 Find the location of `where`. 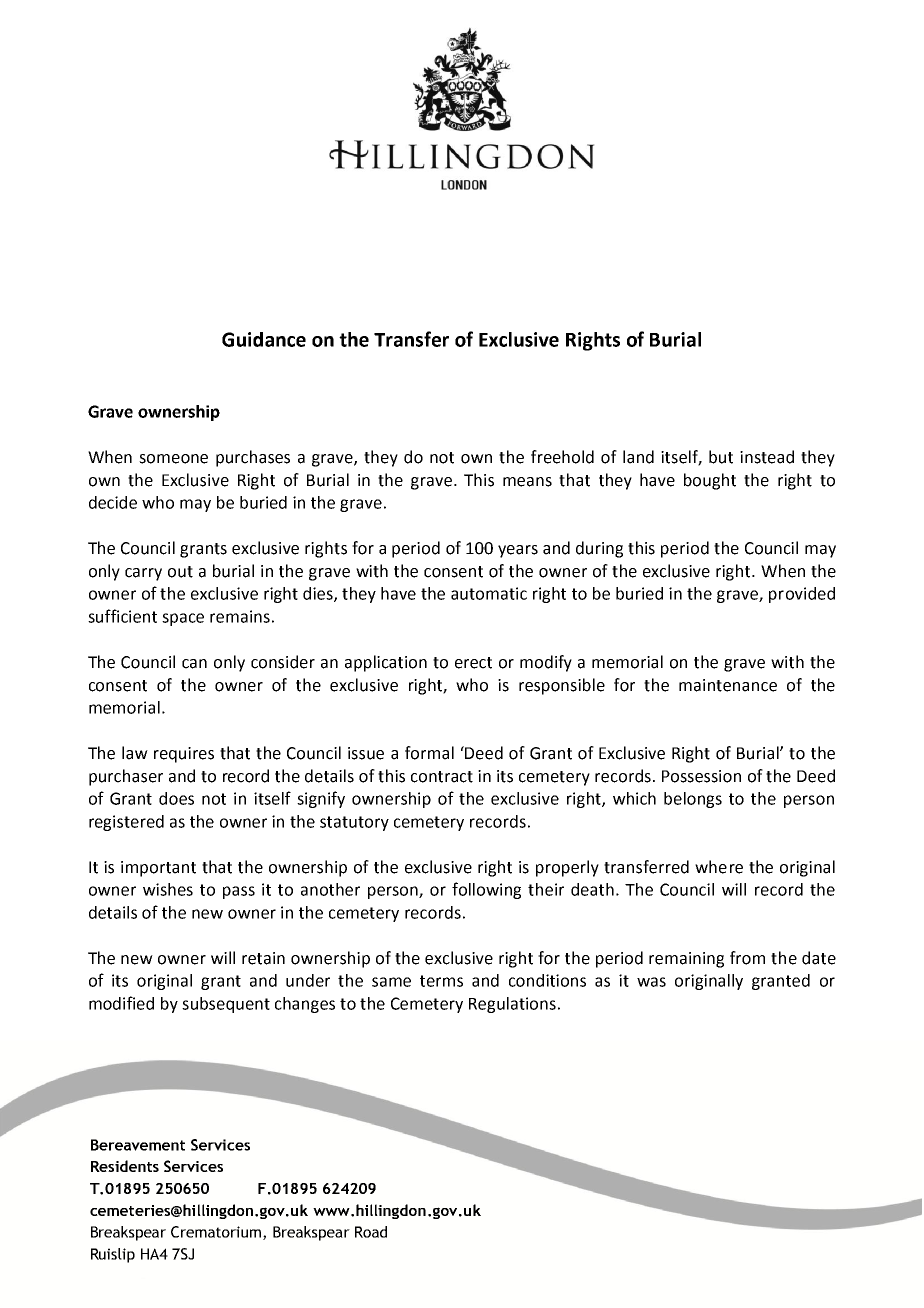

where is located at coordinates (719, 867).
